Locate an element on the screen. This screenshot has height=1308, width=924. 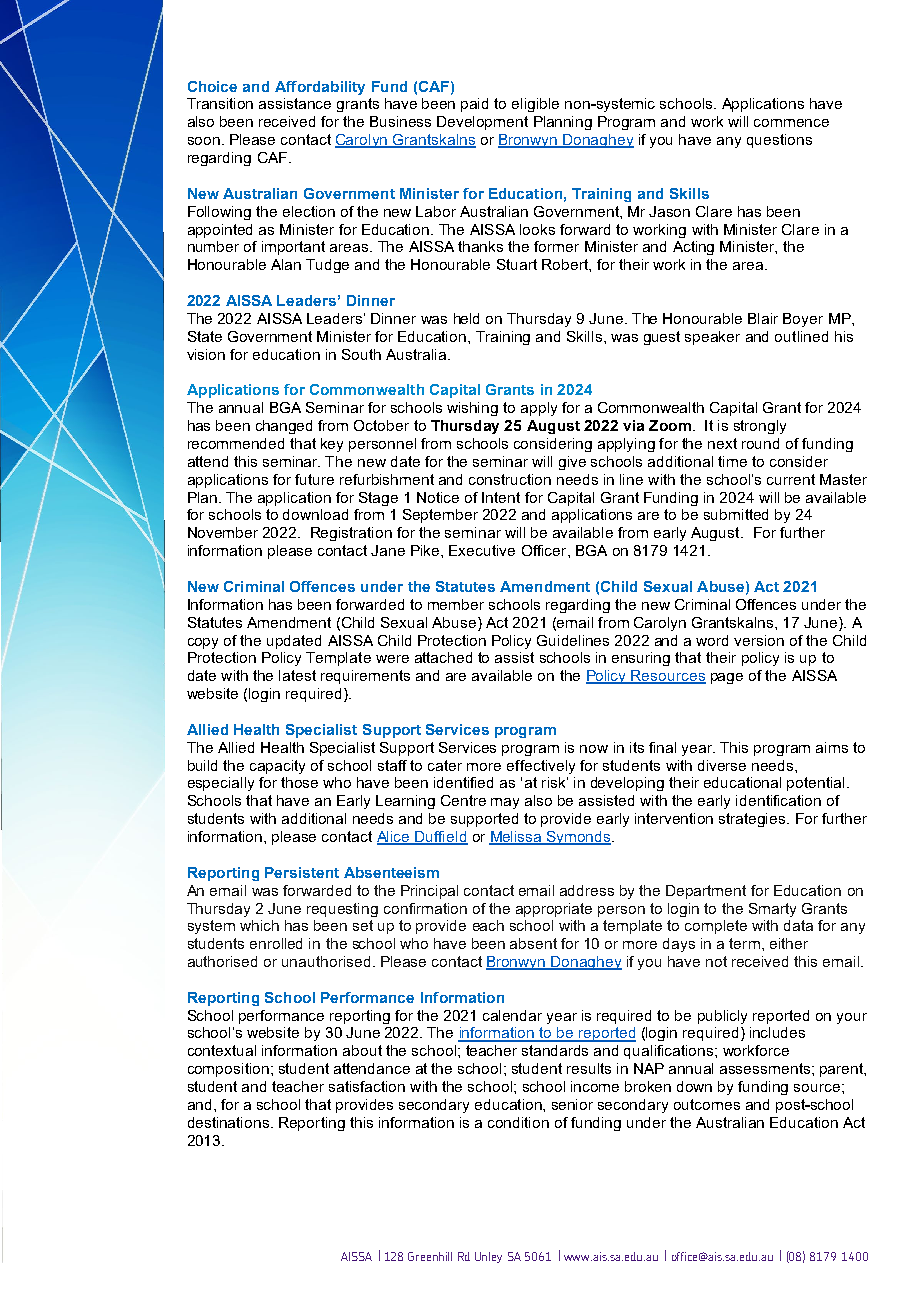
round is located at coordinates (760, 443).
